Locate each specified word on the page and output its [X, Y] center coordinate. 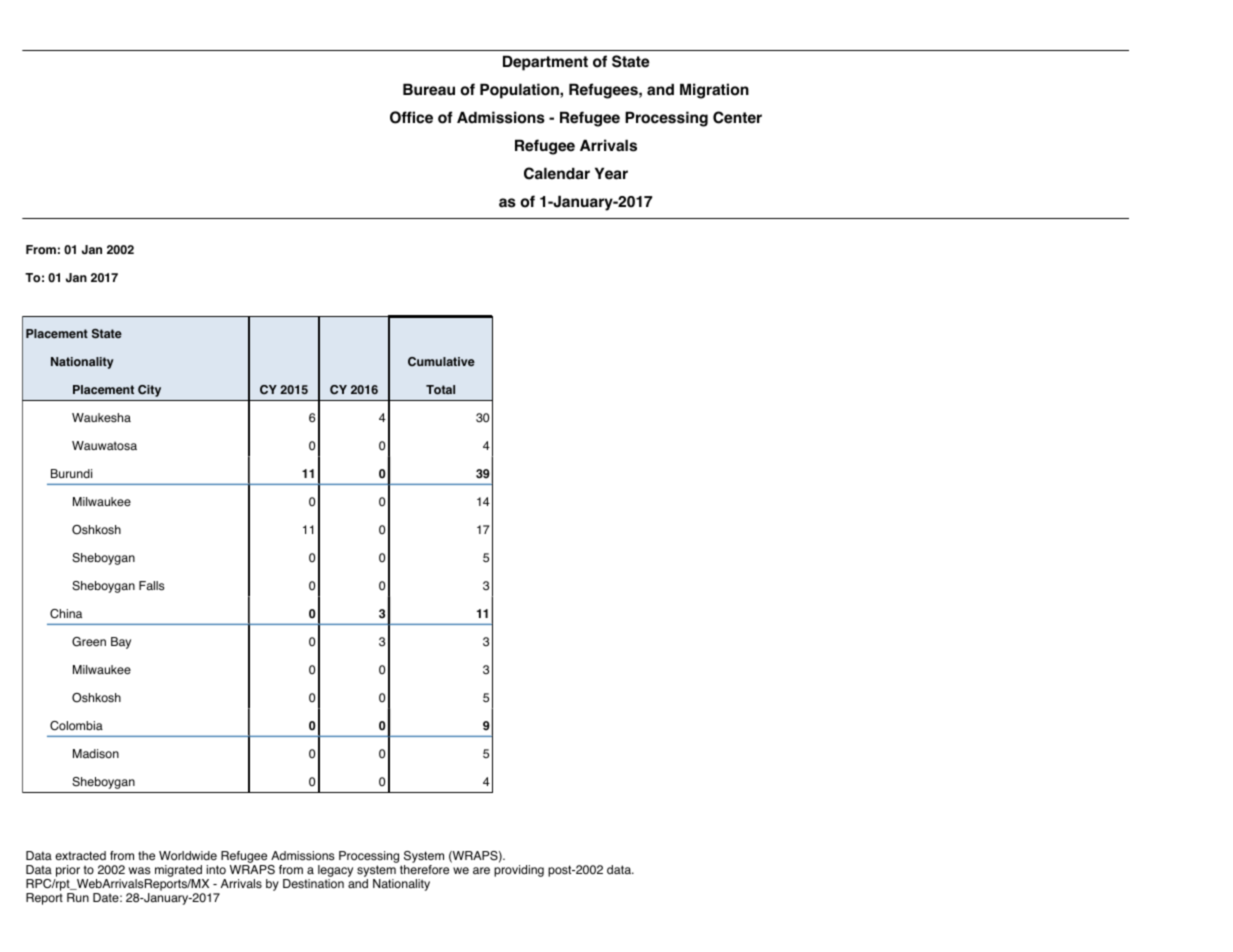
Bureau [429, 89]
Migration [714, 91]
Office [411, 117]
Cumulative [441, 361]
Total [440, 390]
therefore [424, 870]
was [139, 871]
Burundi [71, 474]
